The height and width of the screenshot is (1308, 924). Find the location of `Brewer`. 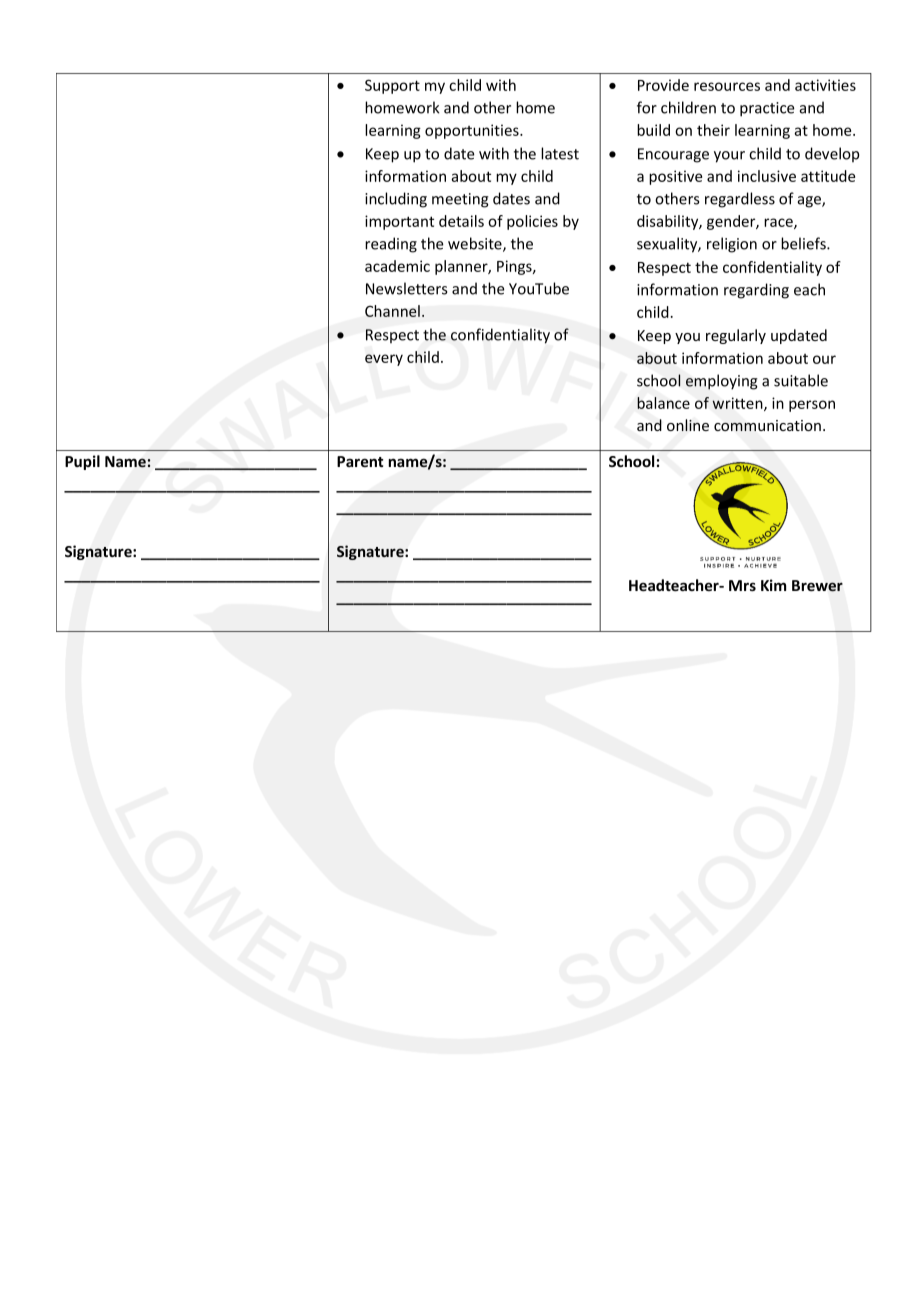

Brewer is located at coordinates (817, 586).
